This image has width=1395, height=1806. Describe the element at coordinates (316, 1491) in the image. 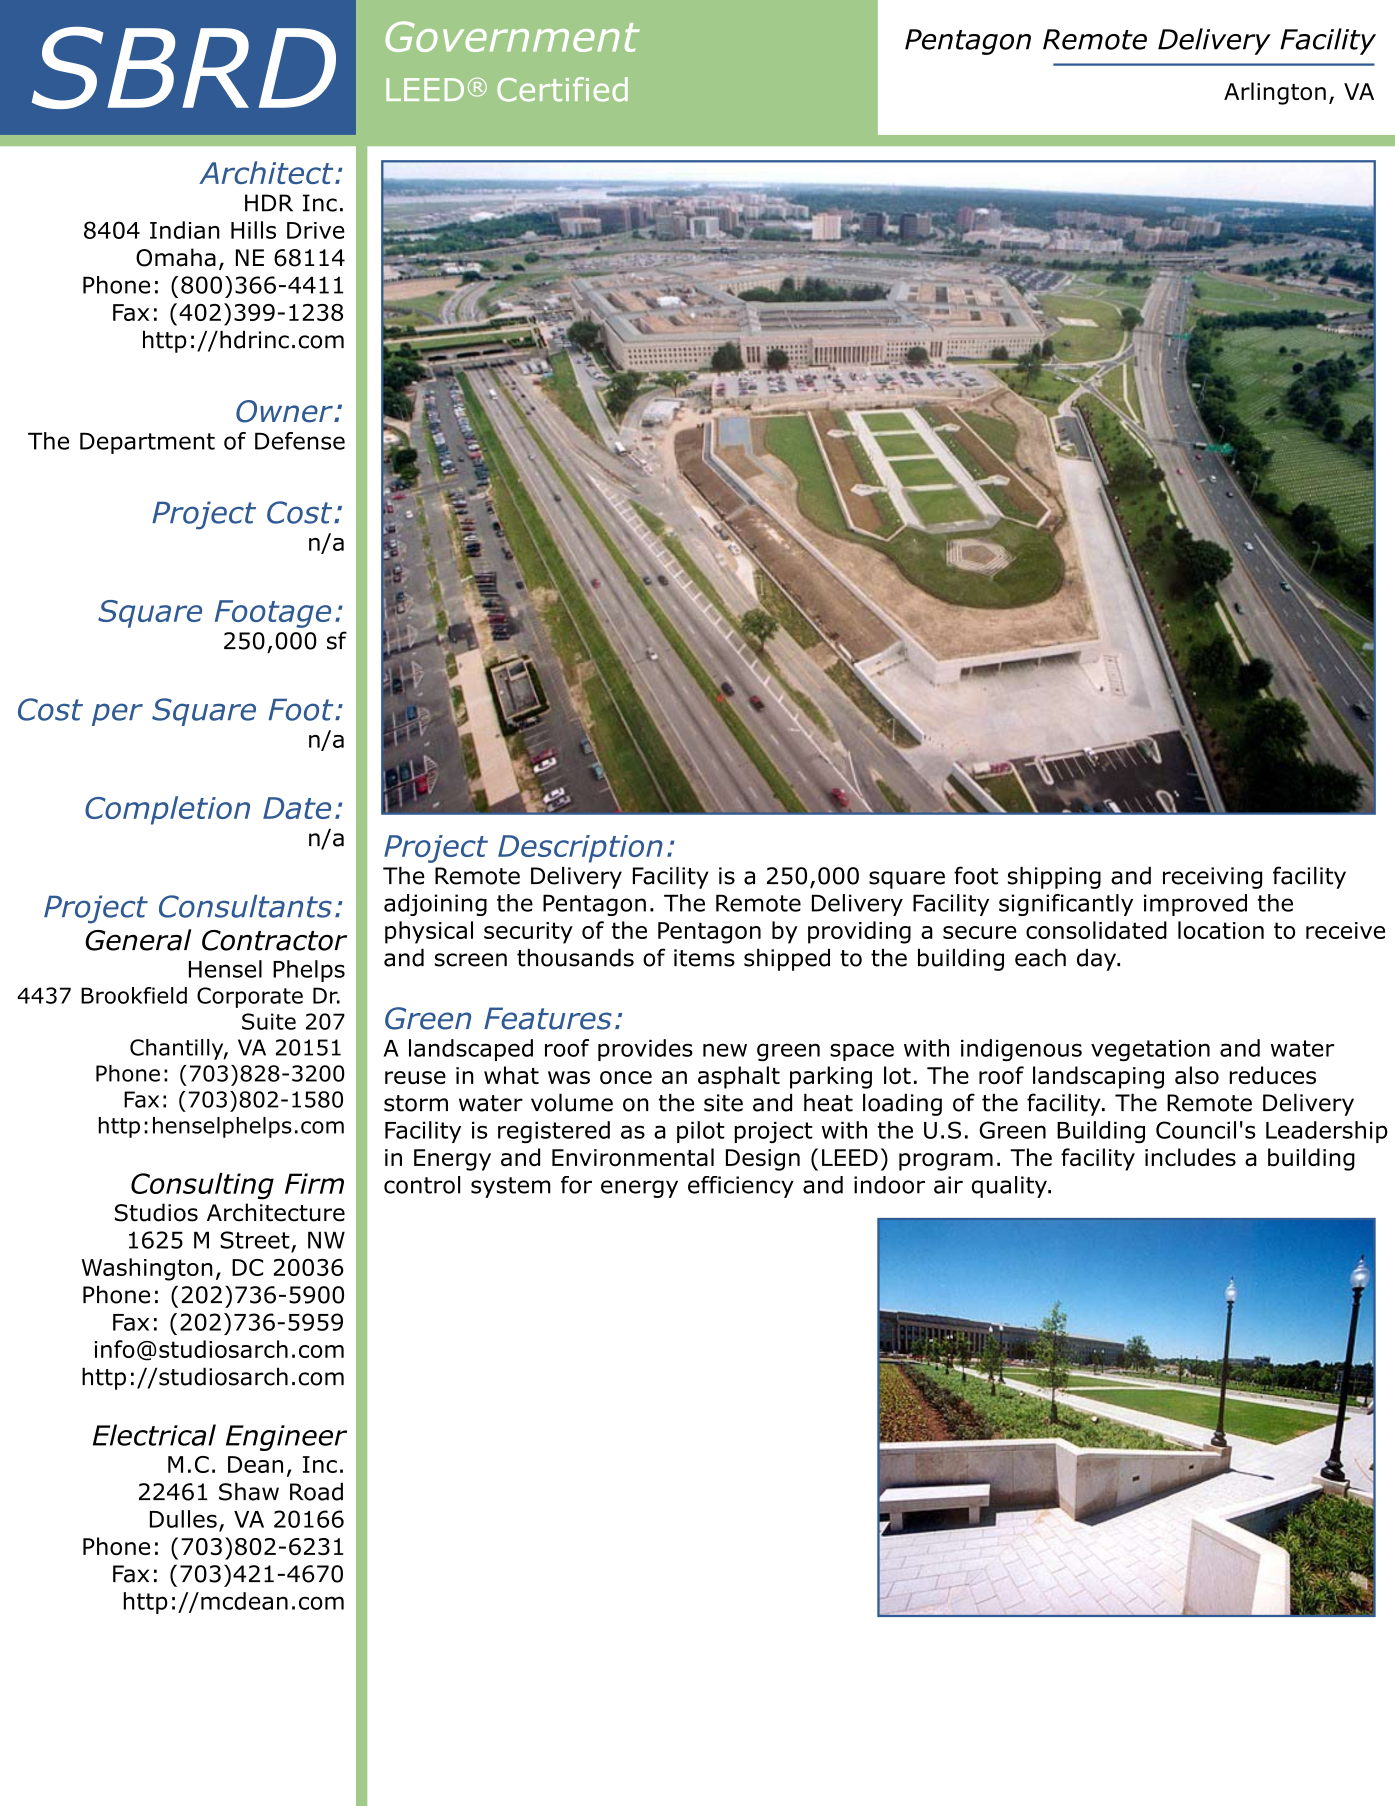

I see `Road` at that location.
